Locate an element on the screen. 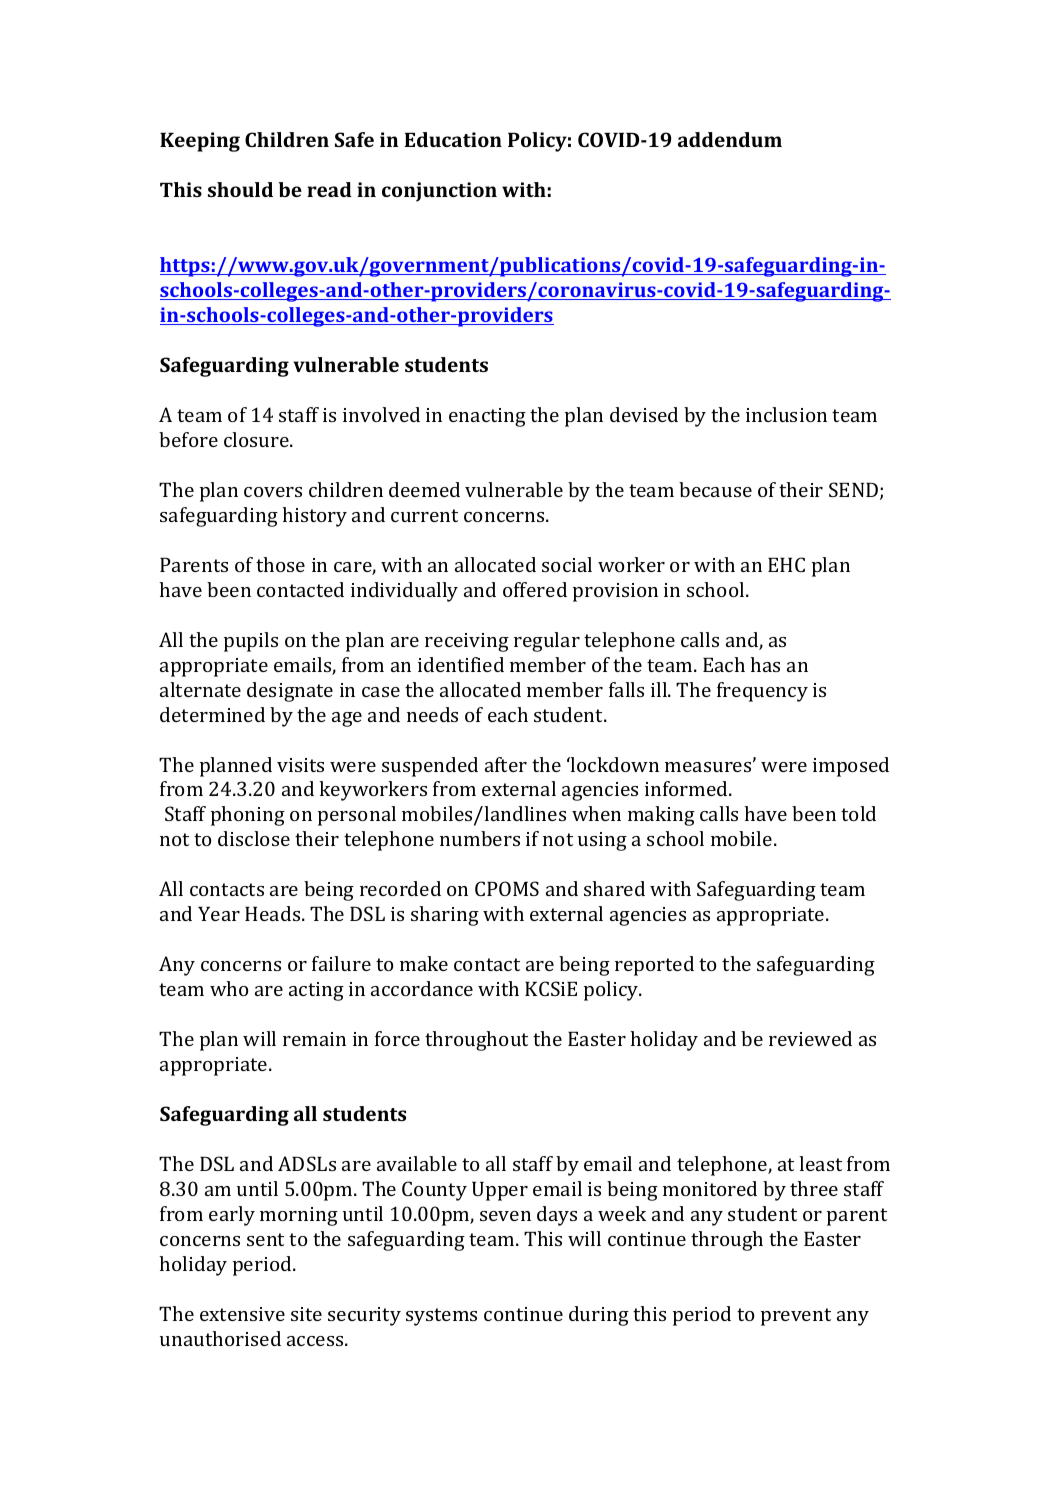 This screenshot has height=1494, width=1056. those is located at coordinates (280, 564).
